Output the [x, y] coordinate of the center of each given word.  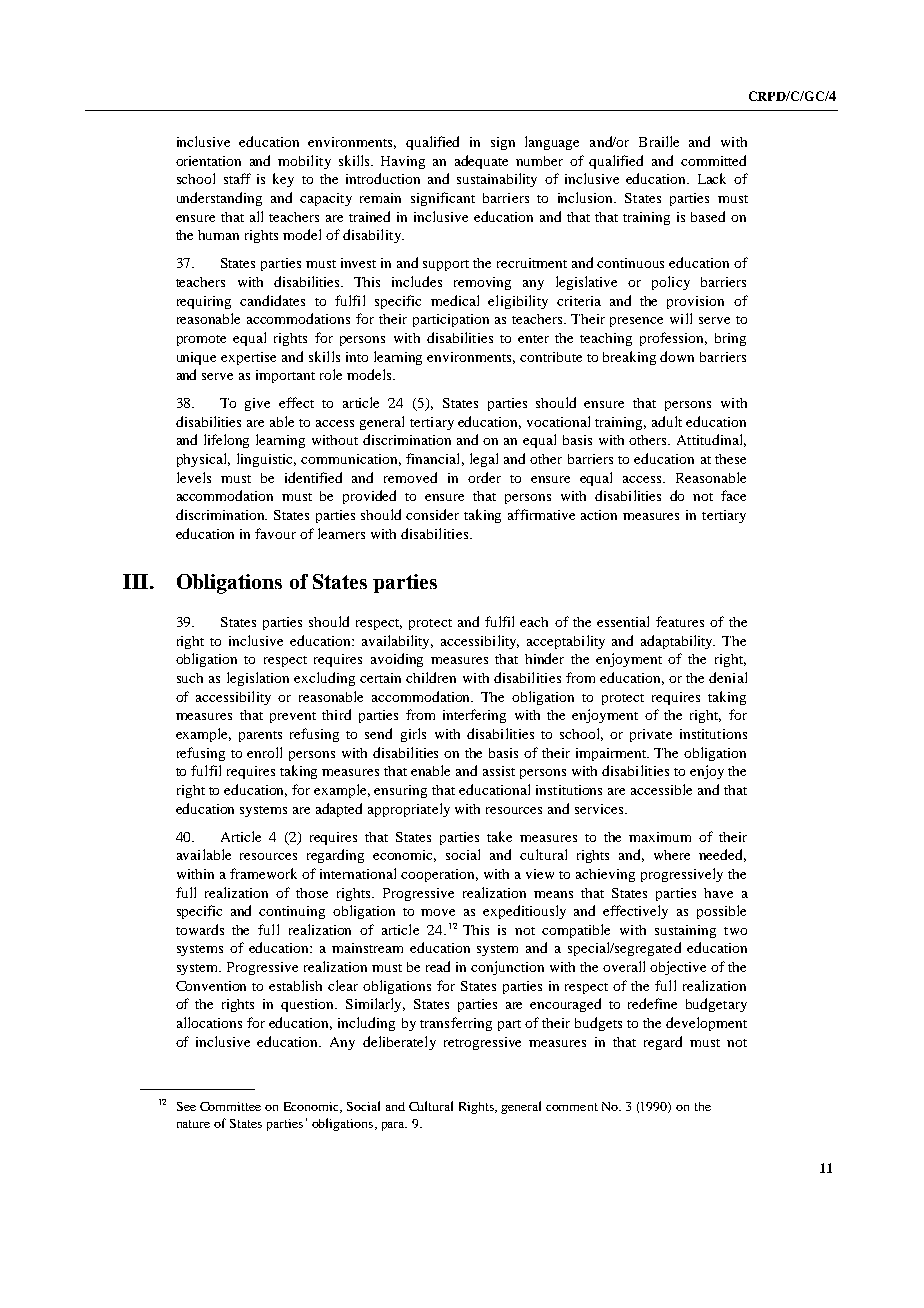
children [431, 677]
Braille [659, 141]
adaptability [678, 642]
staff [237, 178]
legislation [258, 679]
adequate [481, 162]
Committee [230, 1106]
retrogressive [482, 1043]
